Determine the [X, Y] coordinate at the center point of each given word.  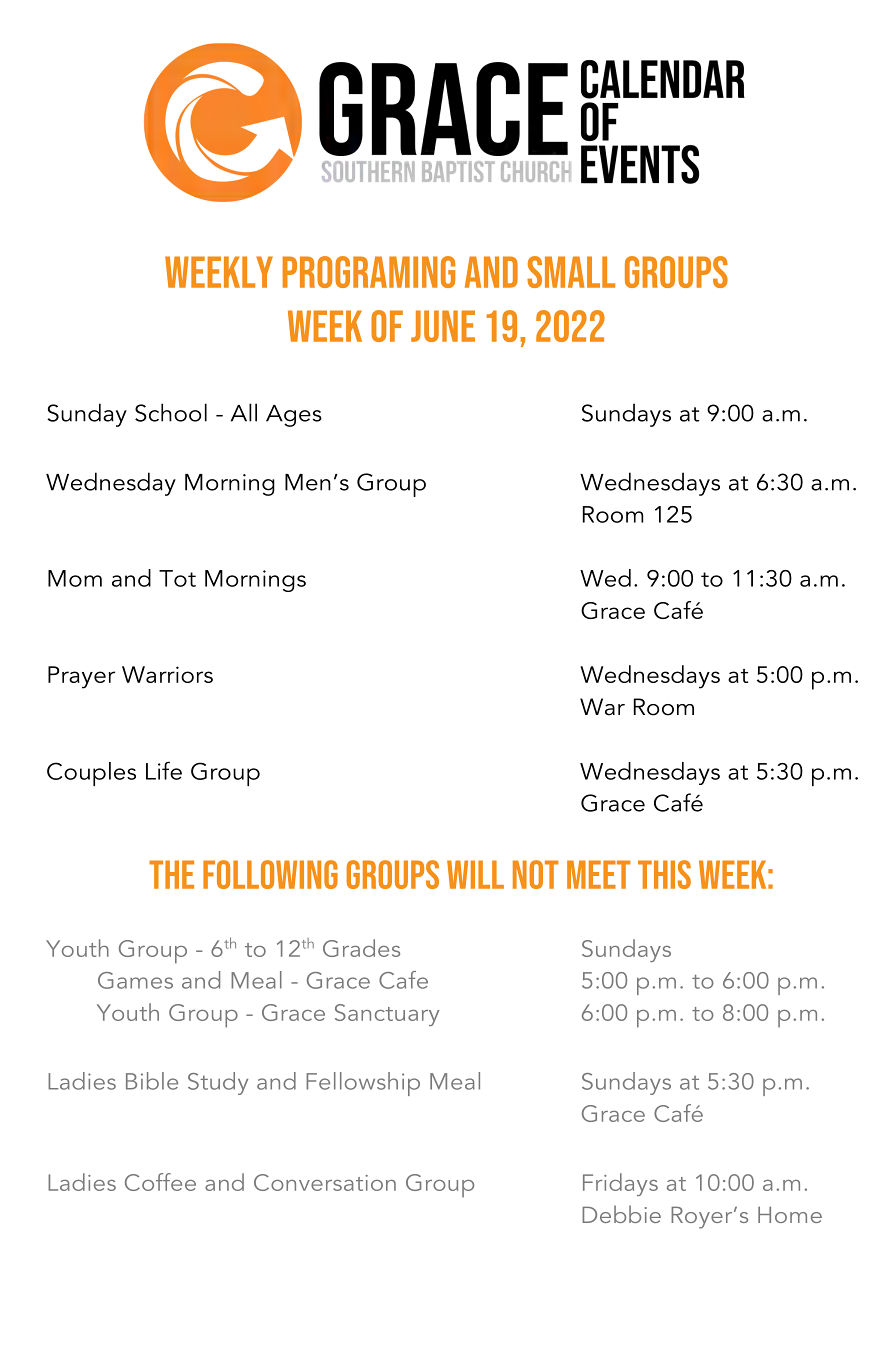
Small [571, 272]
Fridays [620, 1184]
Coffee [160, 1182]
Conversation [325, 1182]
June [443, 326]
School [171, 412]
